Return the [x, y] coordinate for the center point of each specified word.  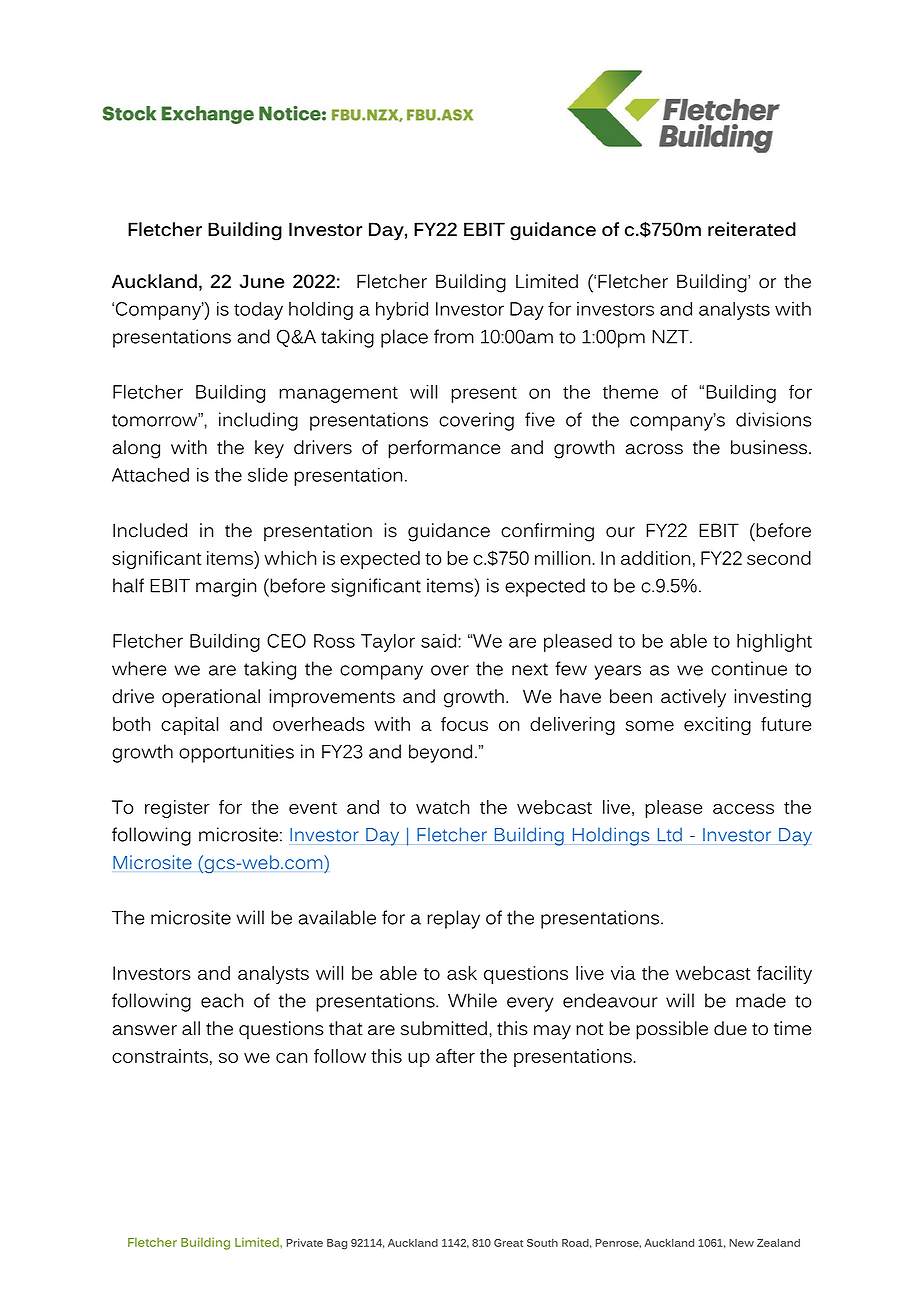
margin [226, 587]
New [741, 1243]
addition [655, 558]
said [440, 641]
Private [304, 1242]
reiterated [752, 229]
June [262, 281]
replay [453, 919]
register [177, 809]
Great [508, 1243]
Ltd [670, 834]
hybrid [402, 311]
